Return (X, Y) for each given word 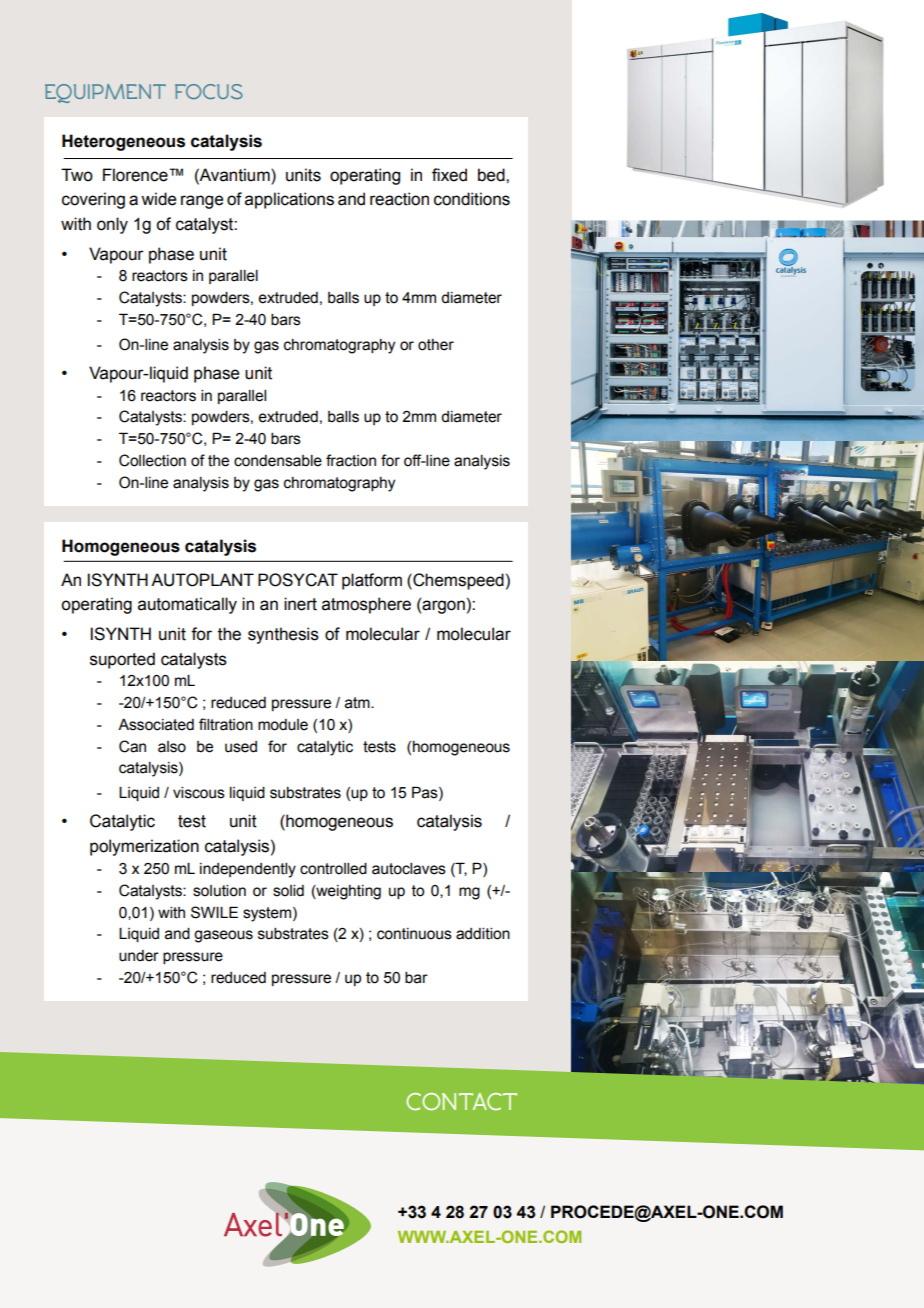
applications (289, 200)
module (283, 725)
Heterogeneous (123, 142)
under (139, 956)
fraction (351, 460)
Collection (152, 460)
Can (132, 746)
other (436, 345)
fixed (449, 175)
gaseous (223, 936)
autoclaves (409, 869)
